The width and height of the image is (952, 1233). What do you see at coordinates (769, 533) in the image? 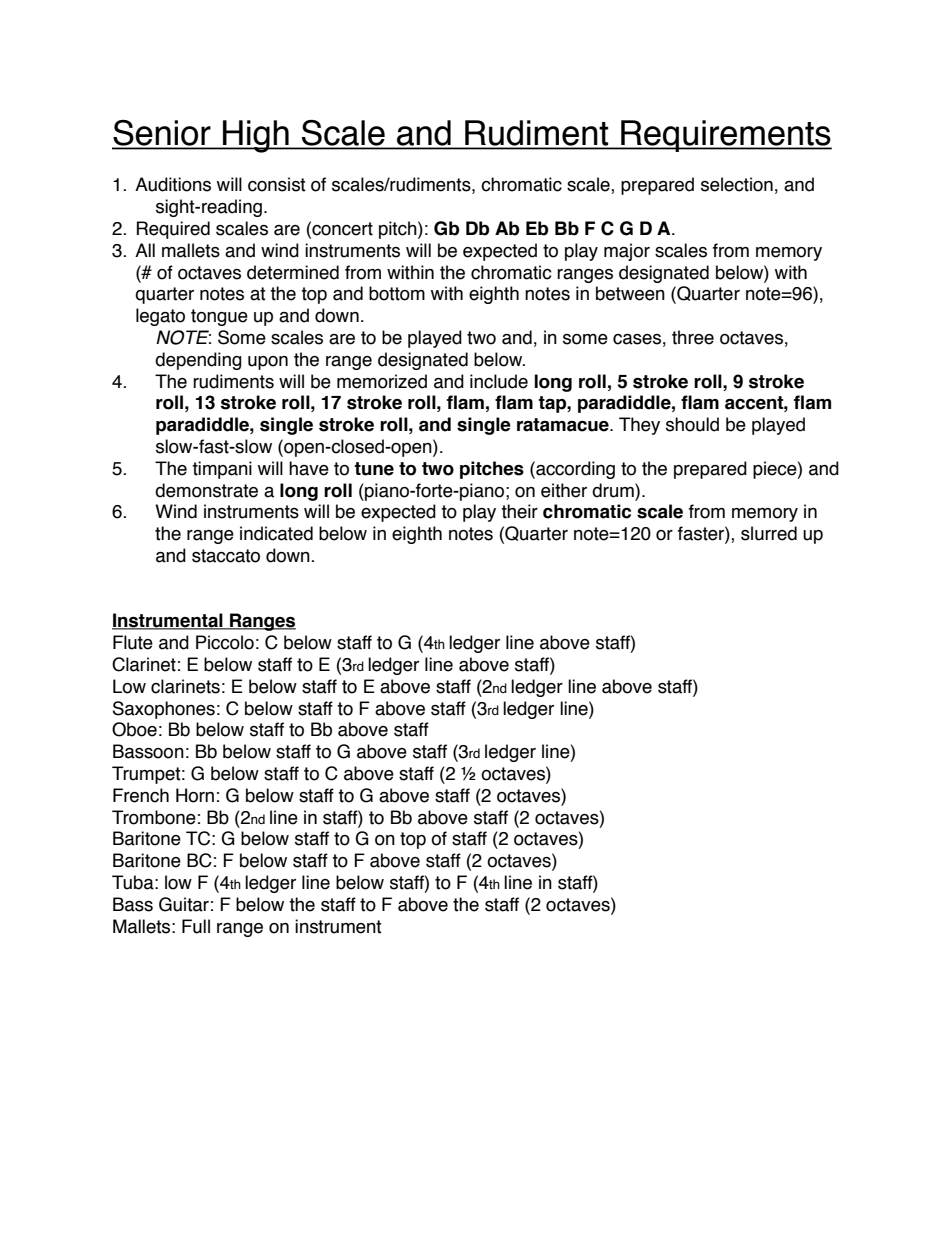
I see `slurred` at bounding box center [769, 533].
